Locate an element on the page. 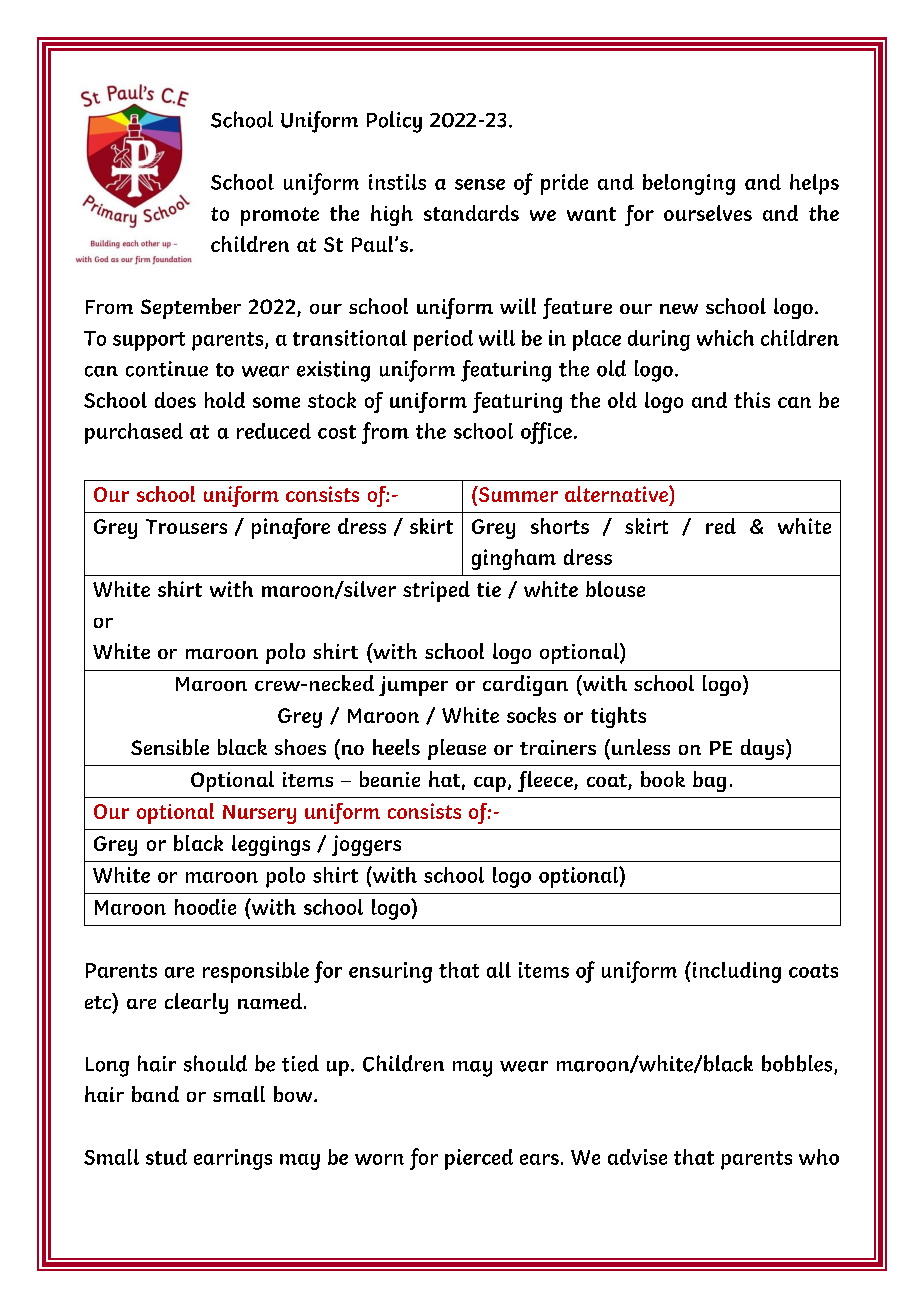  ourselves is located at coordinates (708, 213).
